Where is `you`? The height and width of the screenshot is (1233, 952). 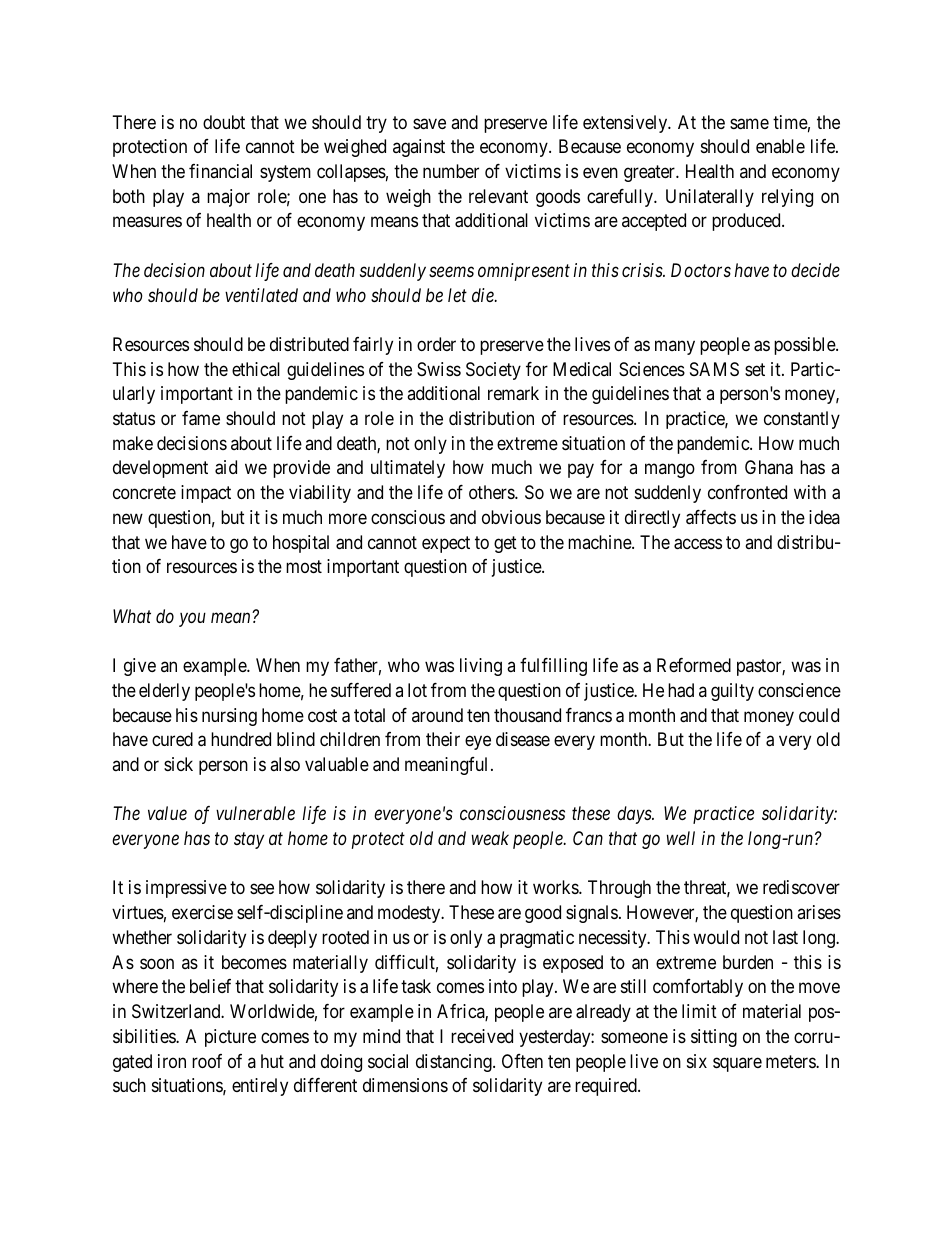 you is located at coordinates (192, 620).
